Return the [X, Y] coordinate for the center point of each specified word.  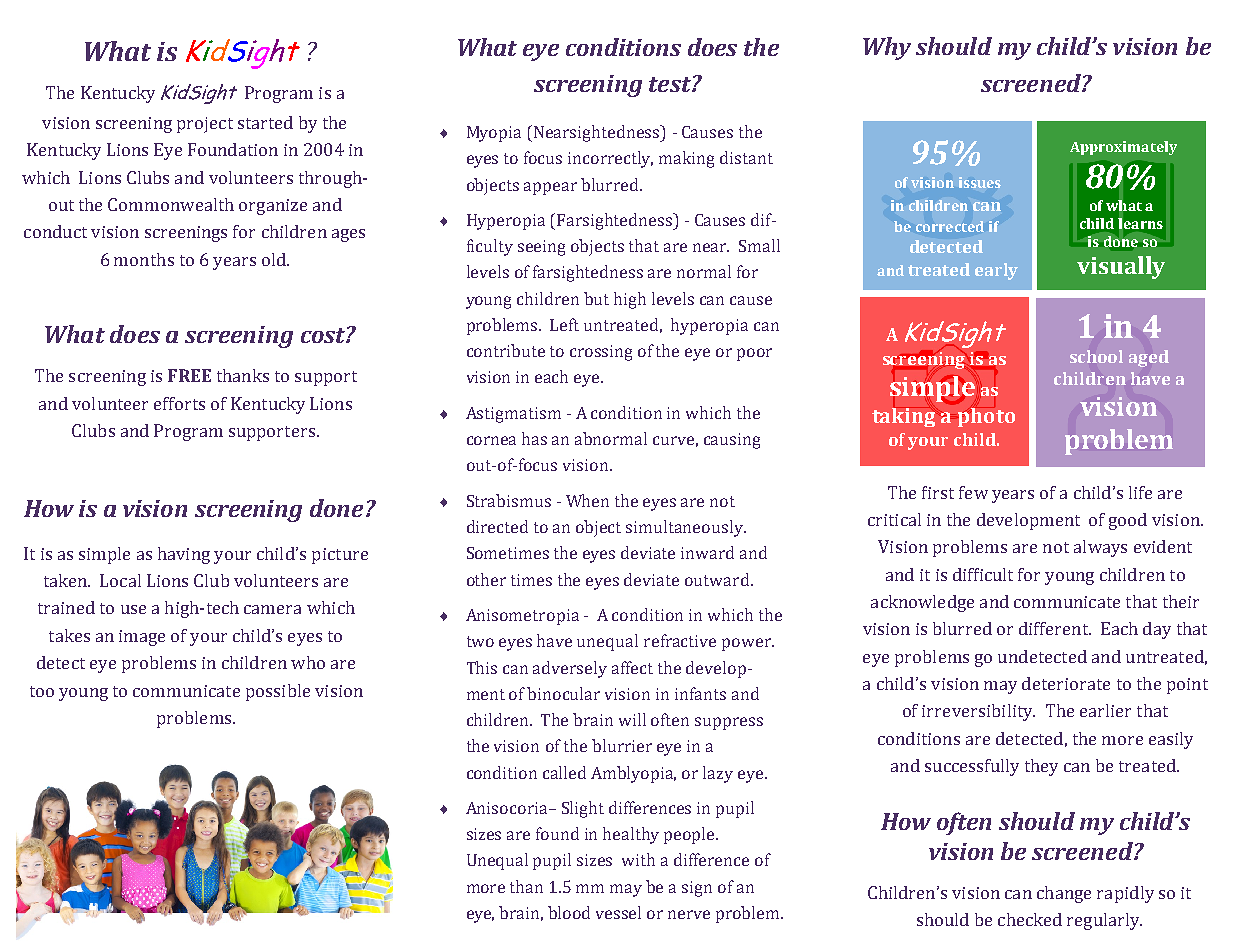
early [996, 271]
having [184, 555]
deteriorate [1066, 683]
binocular [563, 693]
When [587, 500]
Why [887, 48]
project [205, 125]
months [144, 259]
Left [564, 324]
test [671, 84]
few [973, 492]
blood [569, 912]
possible [278, 692]
